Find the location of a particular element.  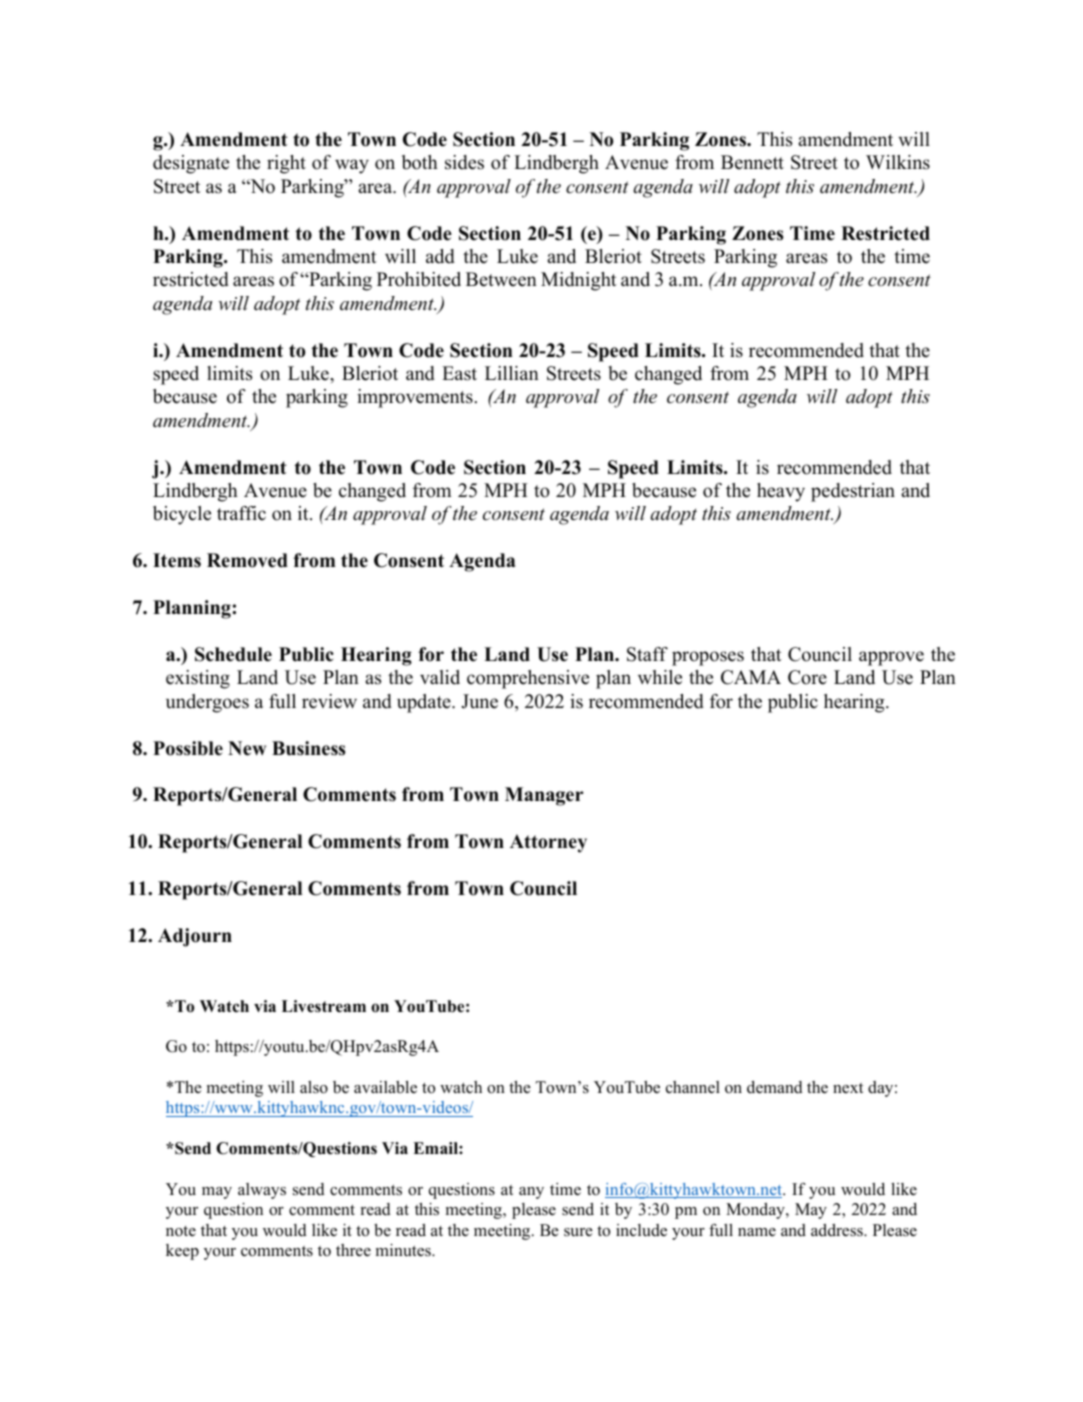

comprehensive is located at coordinates (528, 679).
